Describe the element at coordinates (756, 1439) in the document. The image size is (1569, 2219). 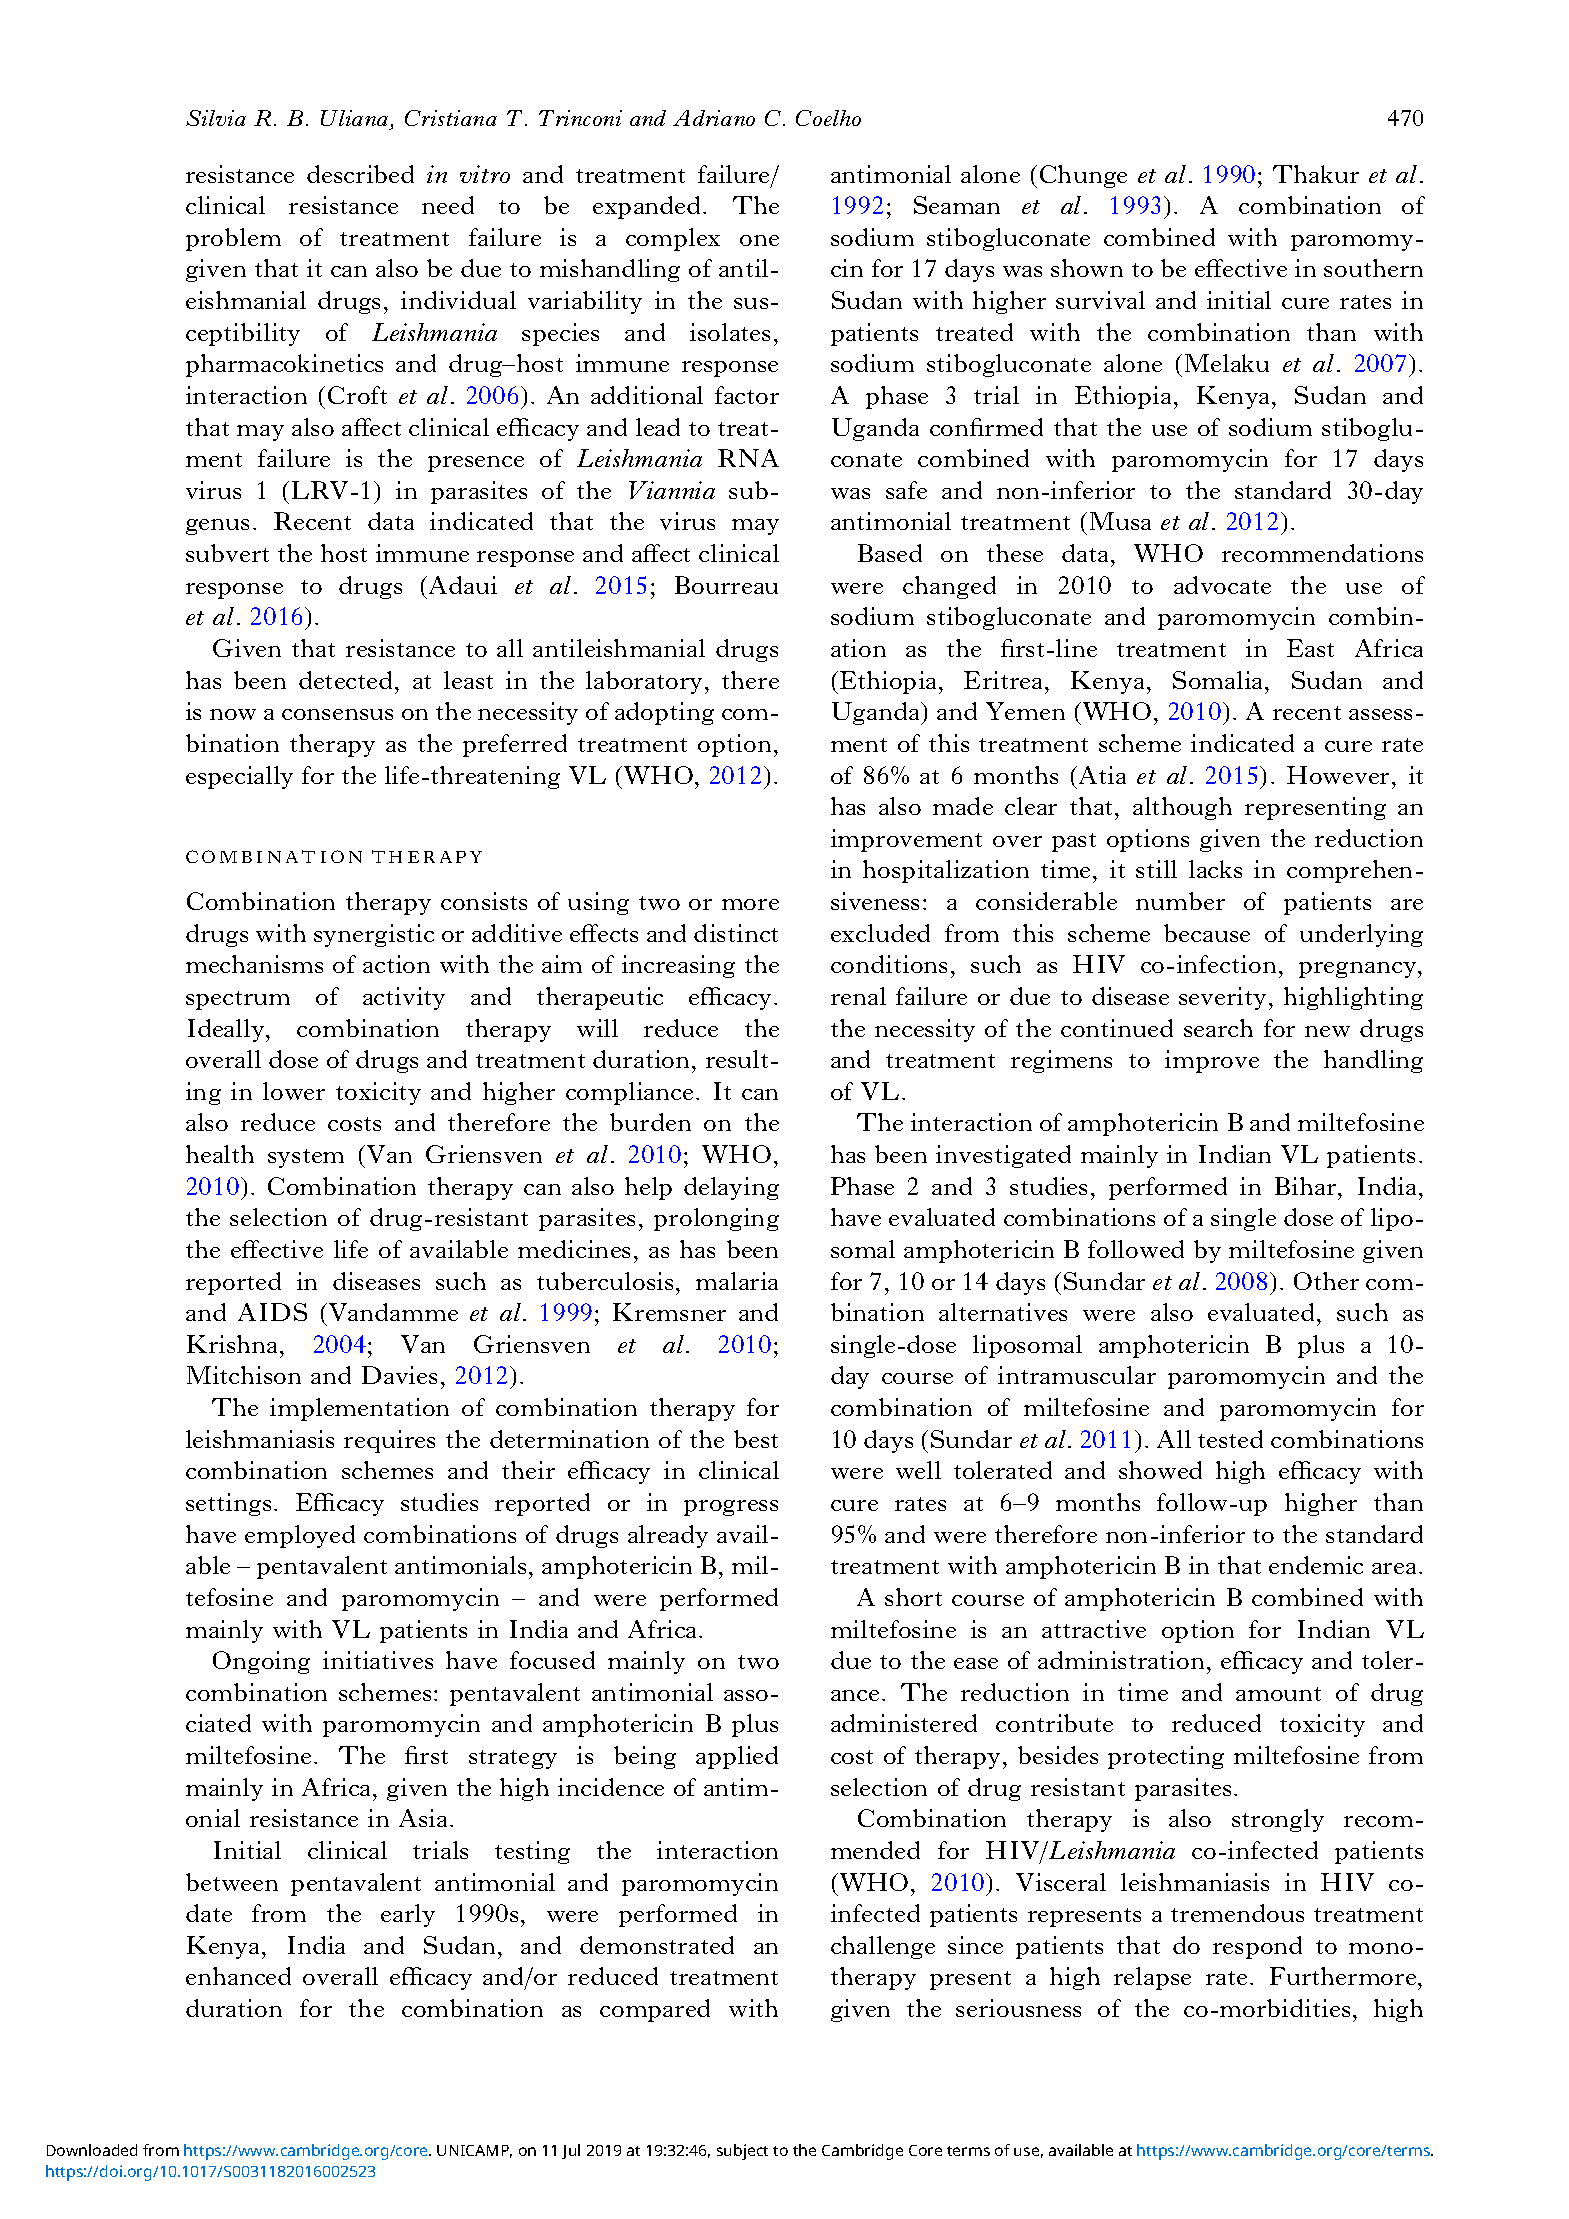
I see `best` at that location.
